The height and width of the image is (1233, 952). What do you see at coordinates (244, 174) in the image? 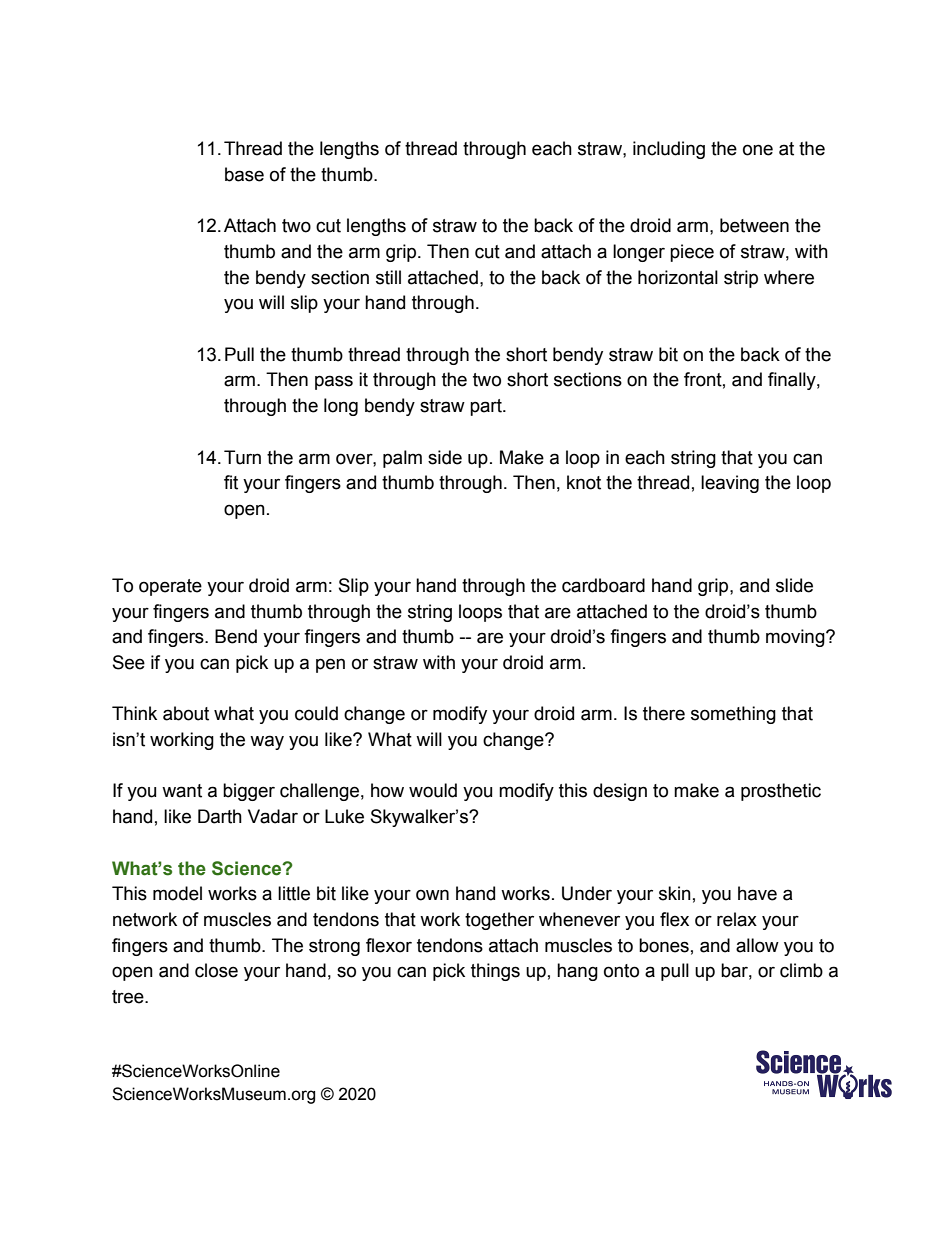
I see `base` at bounding box center [244, 174].
